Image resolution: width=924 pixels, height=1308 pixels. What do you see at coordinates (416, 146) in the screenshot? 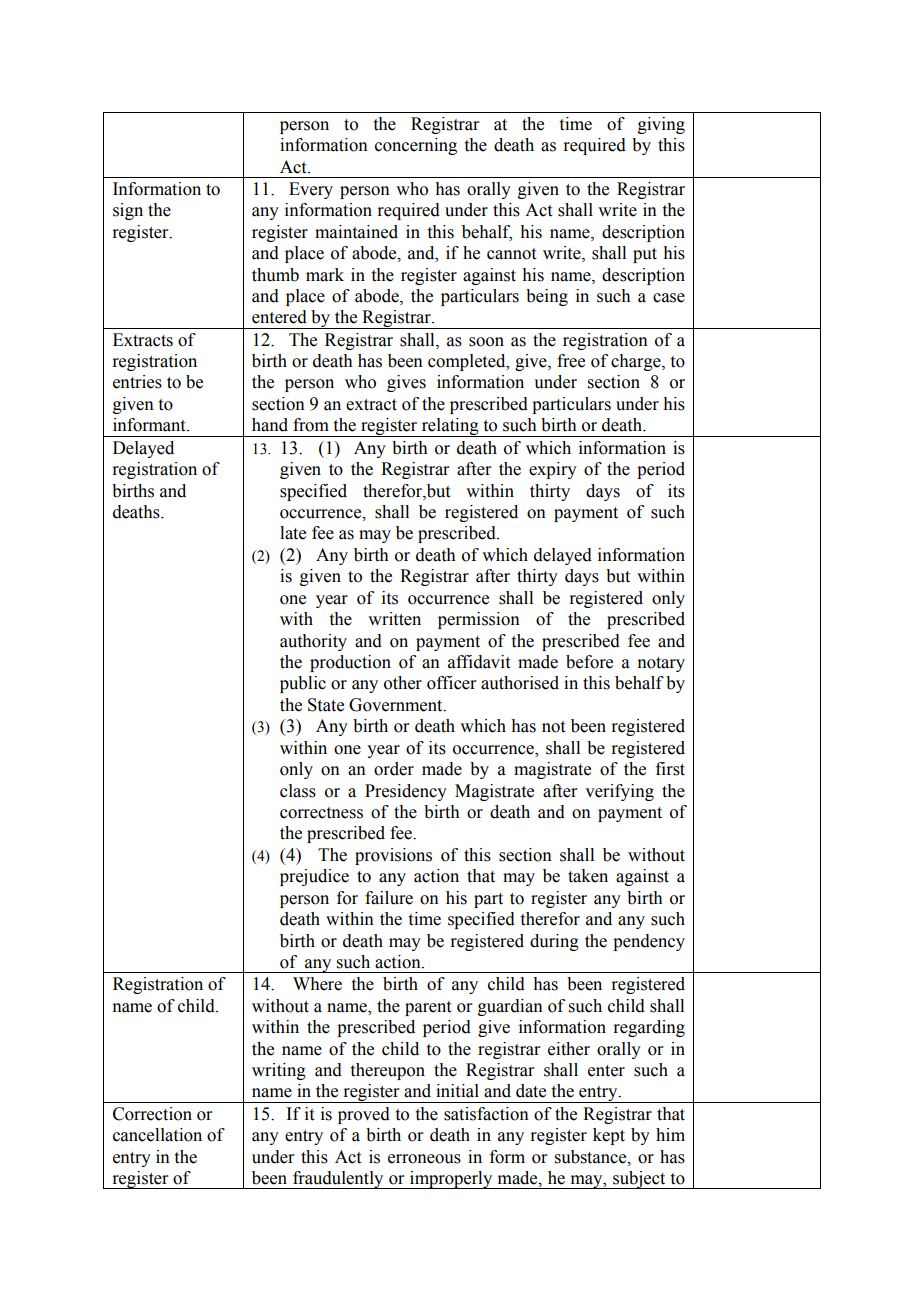
I see `concerning` at bounding box center [416, 146].
